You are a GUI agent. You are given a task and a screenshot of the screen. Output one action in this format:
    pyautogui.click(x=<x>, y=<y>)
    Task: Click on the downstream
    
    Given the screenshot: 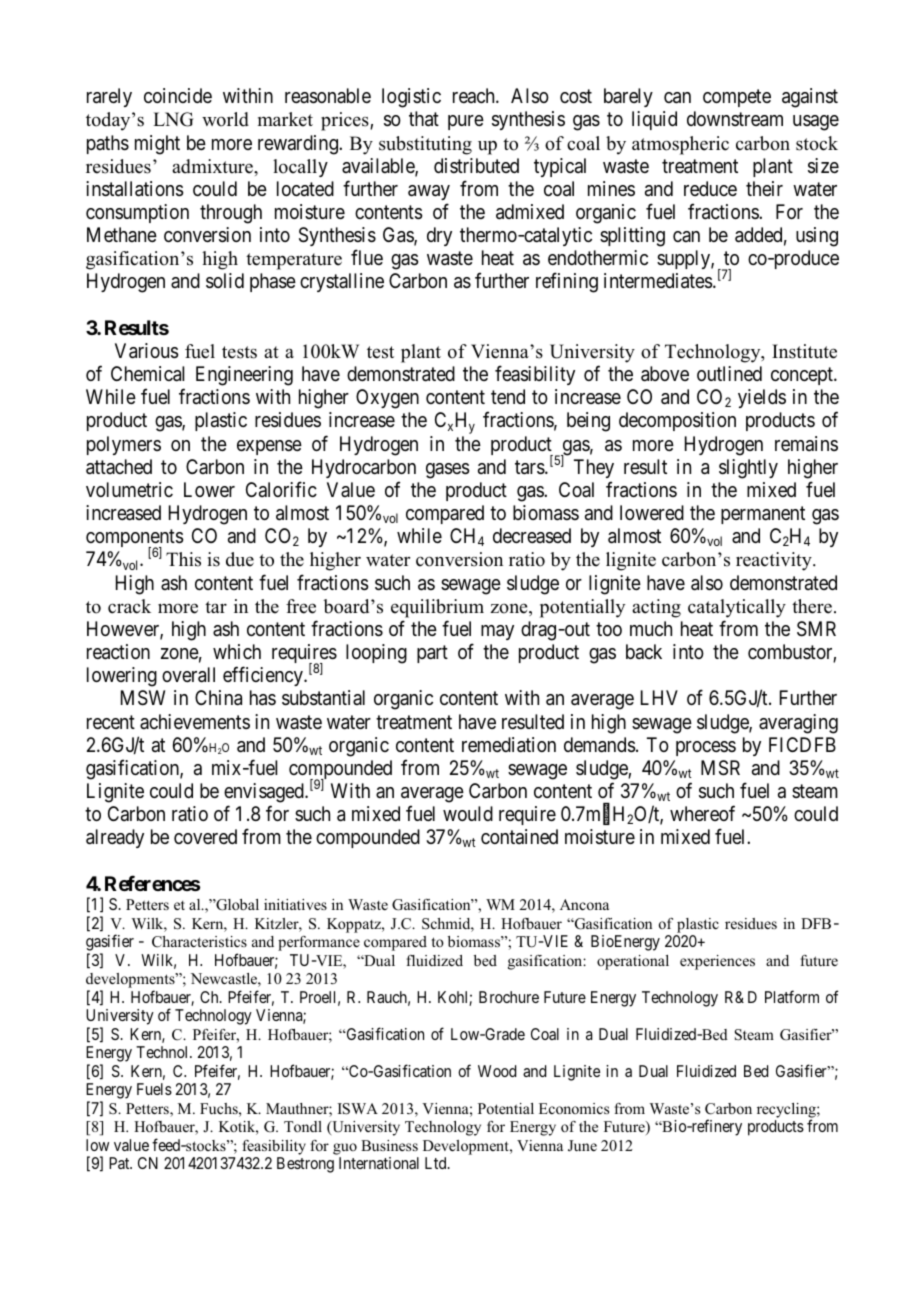 What is the action you would take?
    pyautogui.click(x=735, y=119)
